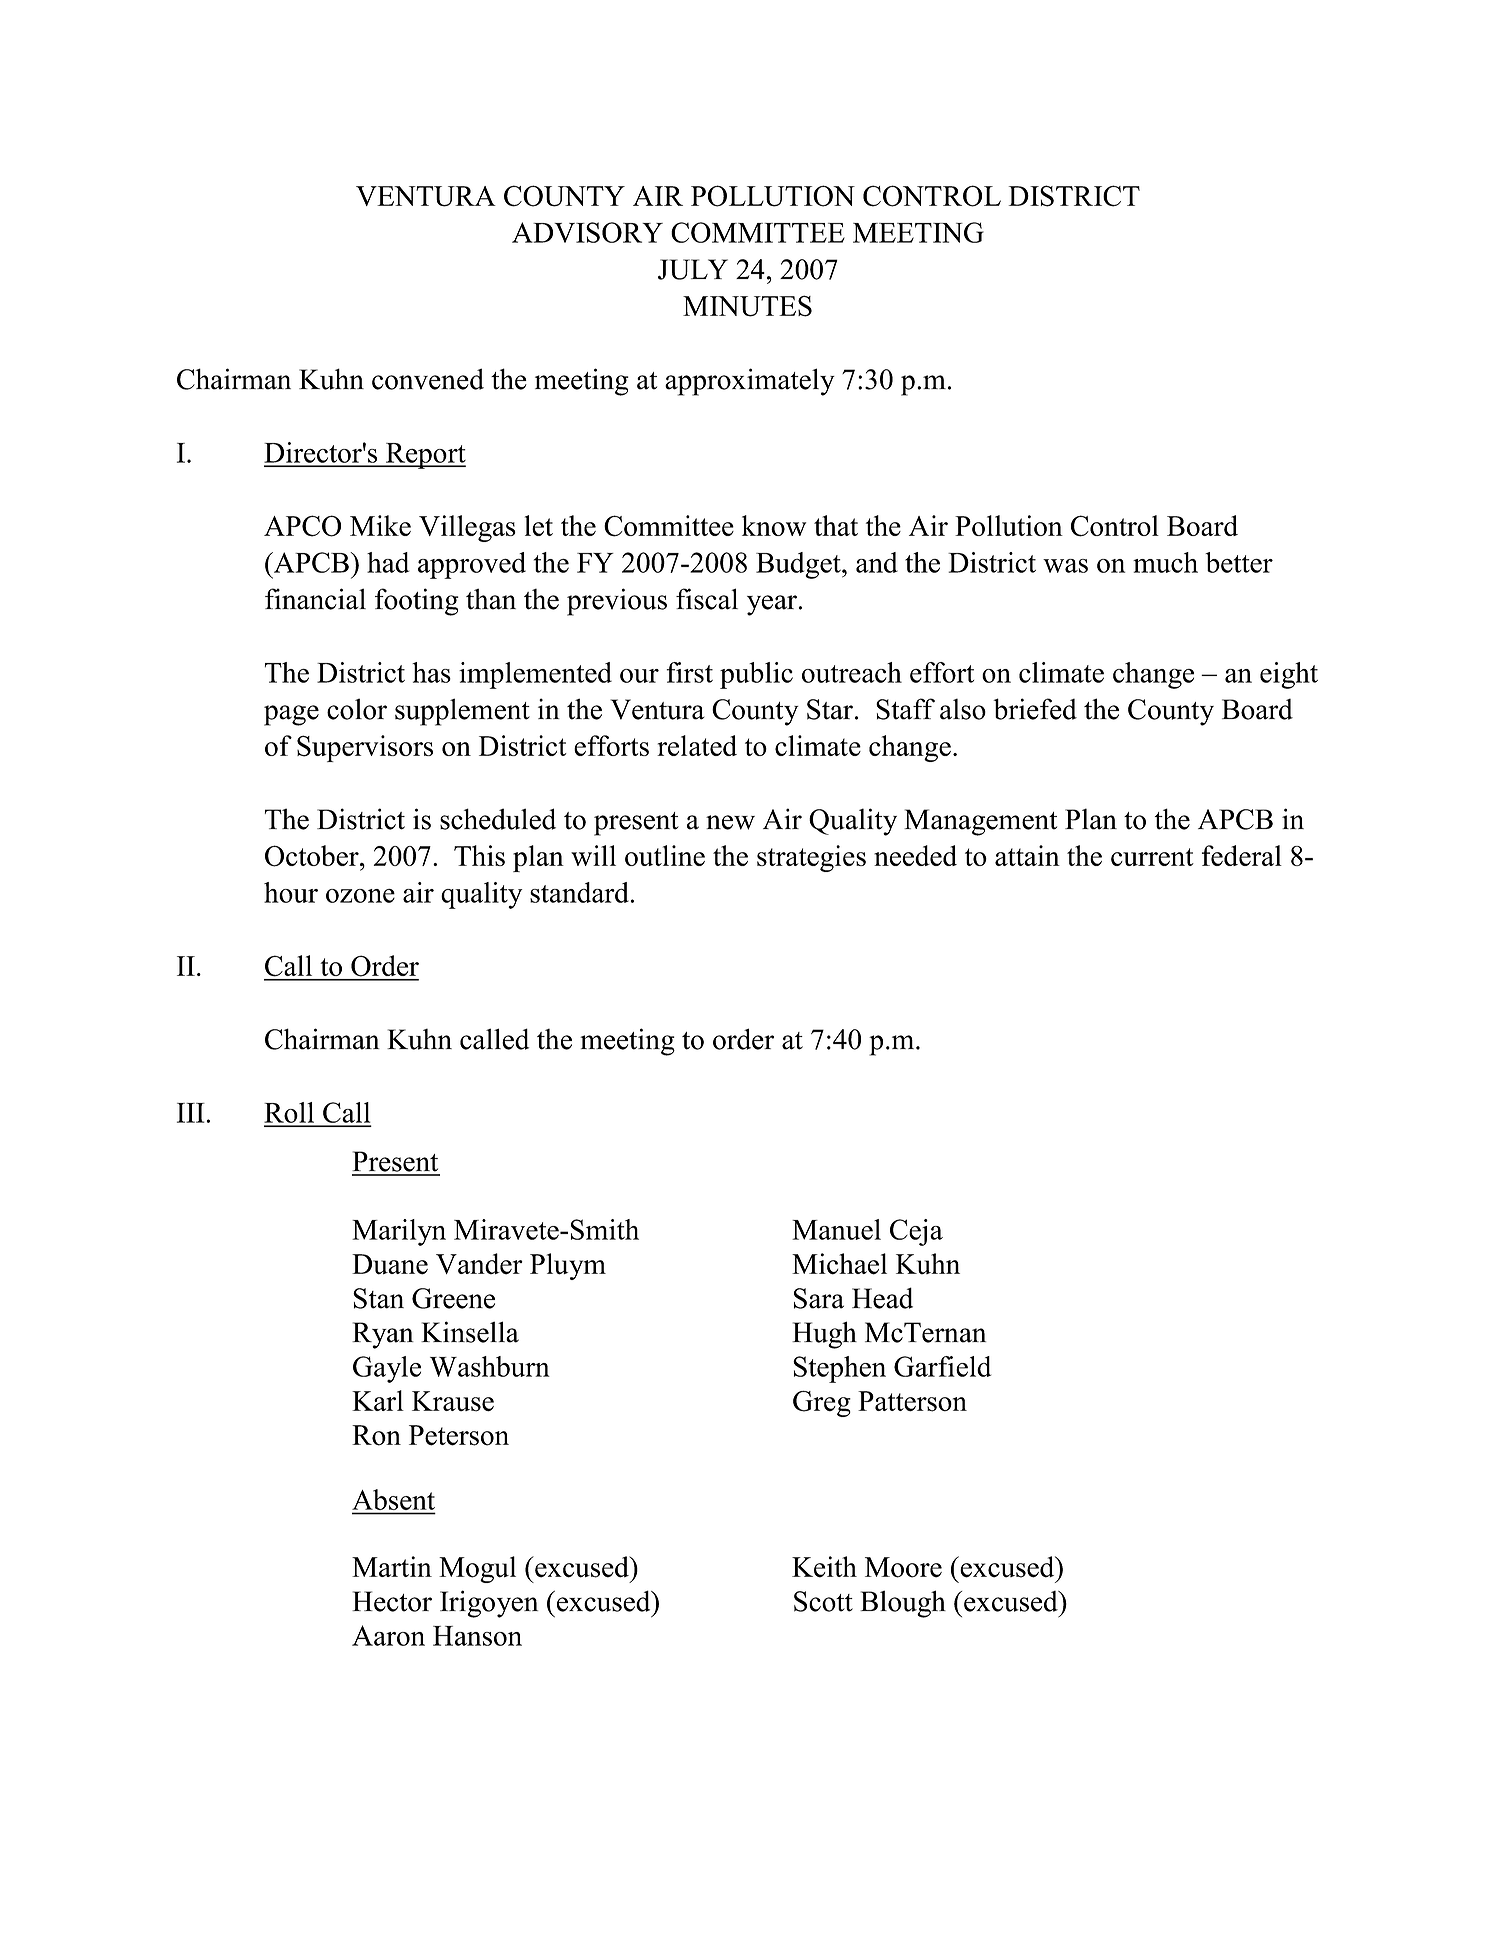 The height and width of the document is (1936, 1496). I want to click on ozone, so click(360, 896).
